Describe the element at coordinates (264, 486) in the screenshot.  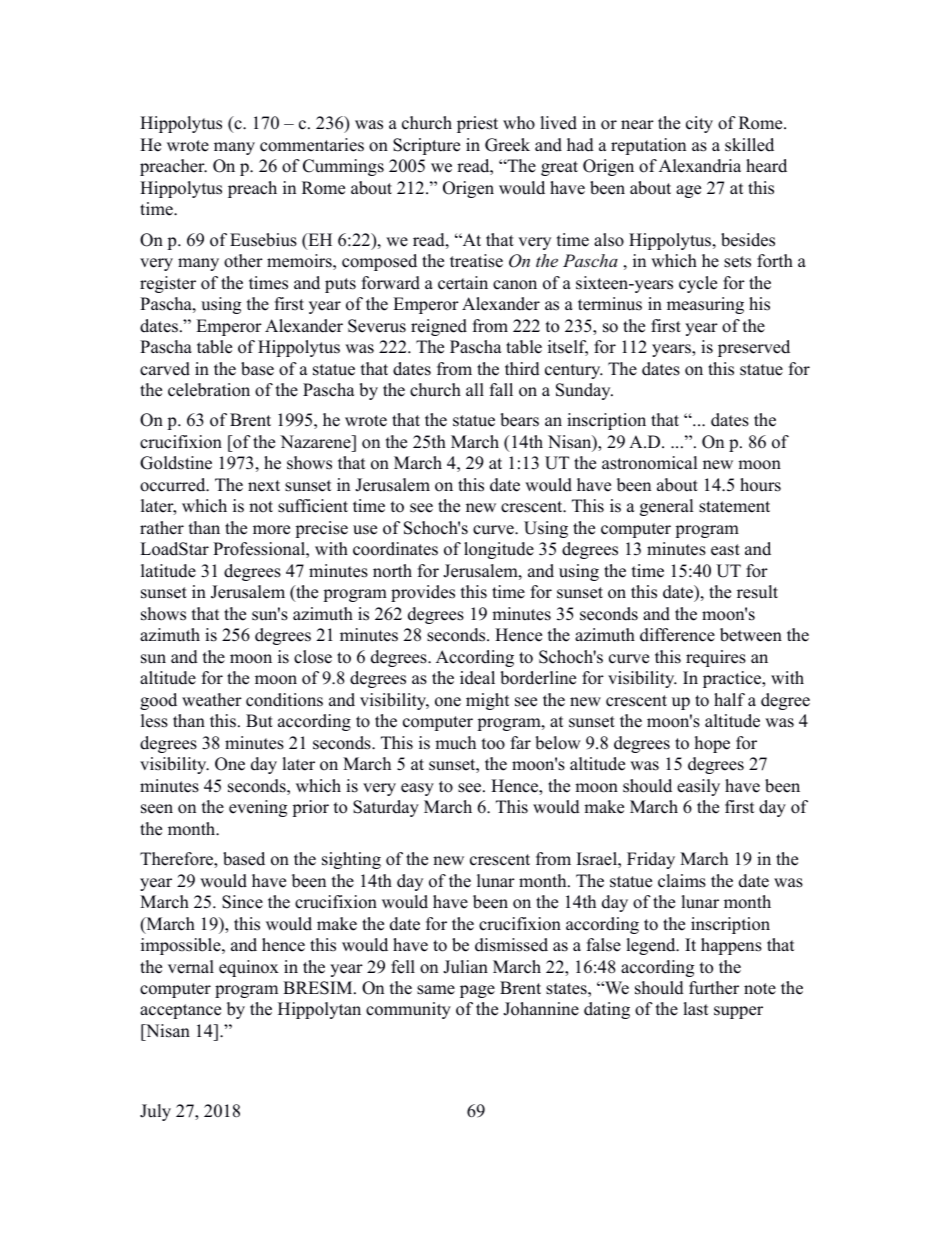
I see `next` at that location.
